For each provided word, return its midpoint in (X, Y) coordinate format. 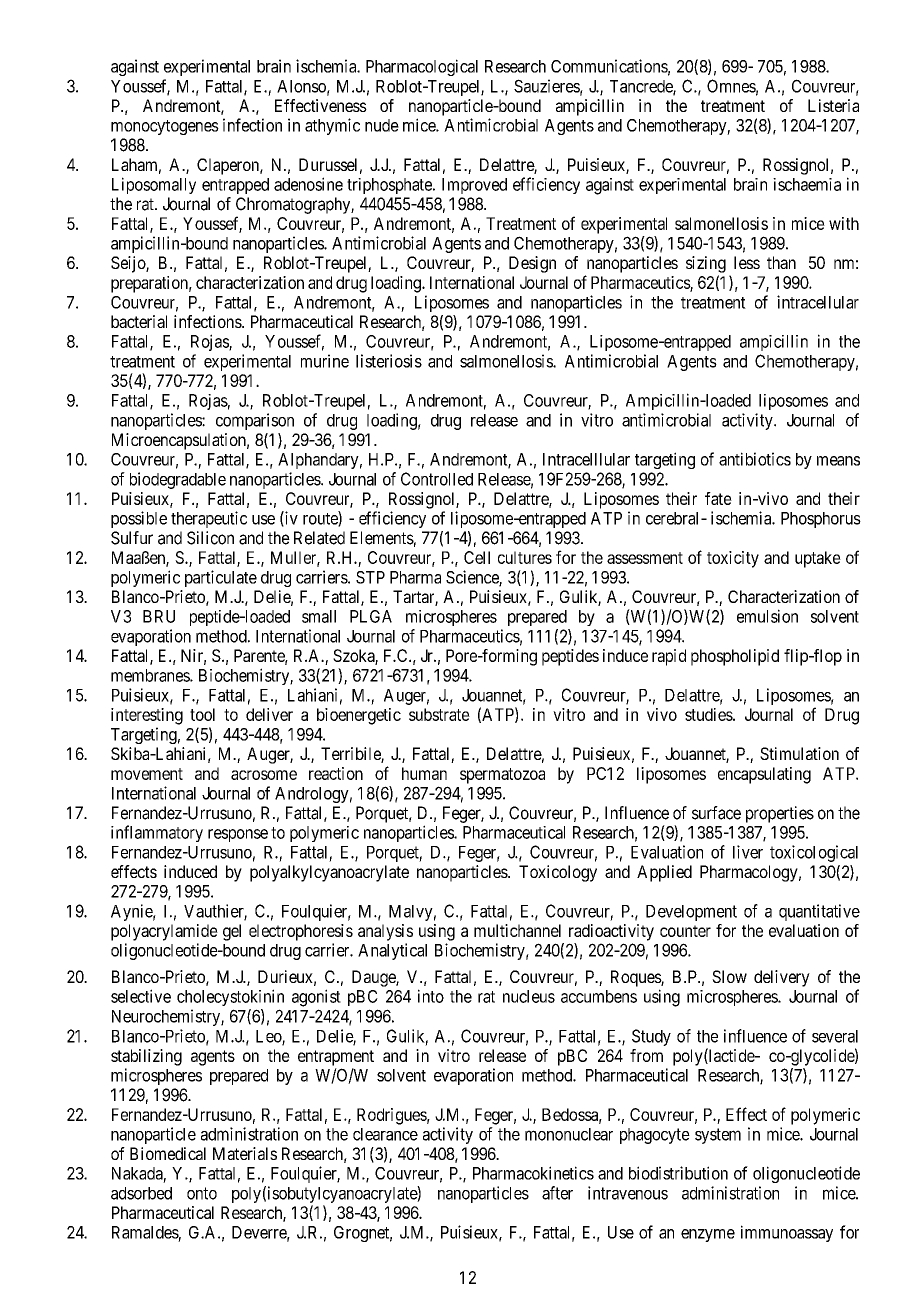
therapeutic (209, 519)
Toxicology (558, 873)
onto (202, 1193)
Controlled (437, 479)
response (238, 835)
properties (780, 814)
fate (718, 498)
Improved (474, 186)
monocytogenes (165, 127)
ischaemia (807, 184)
